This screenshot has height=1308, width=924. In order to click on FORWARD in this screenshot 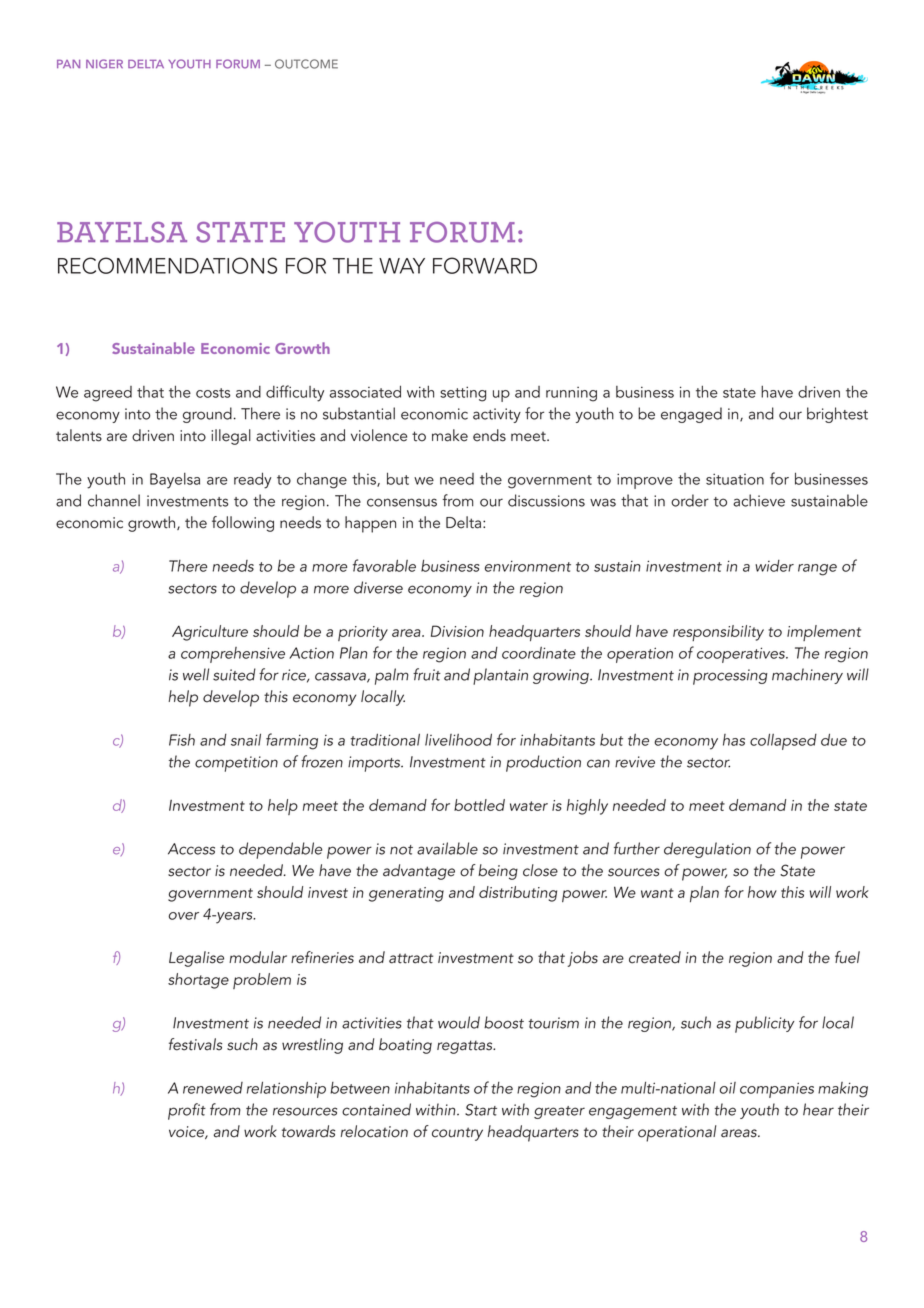, I will do `click(485, 265)`.
